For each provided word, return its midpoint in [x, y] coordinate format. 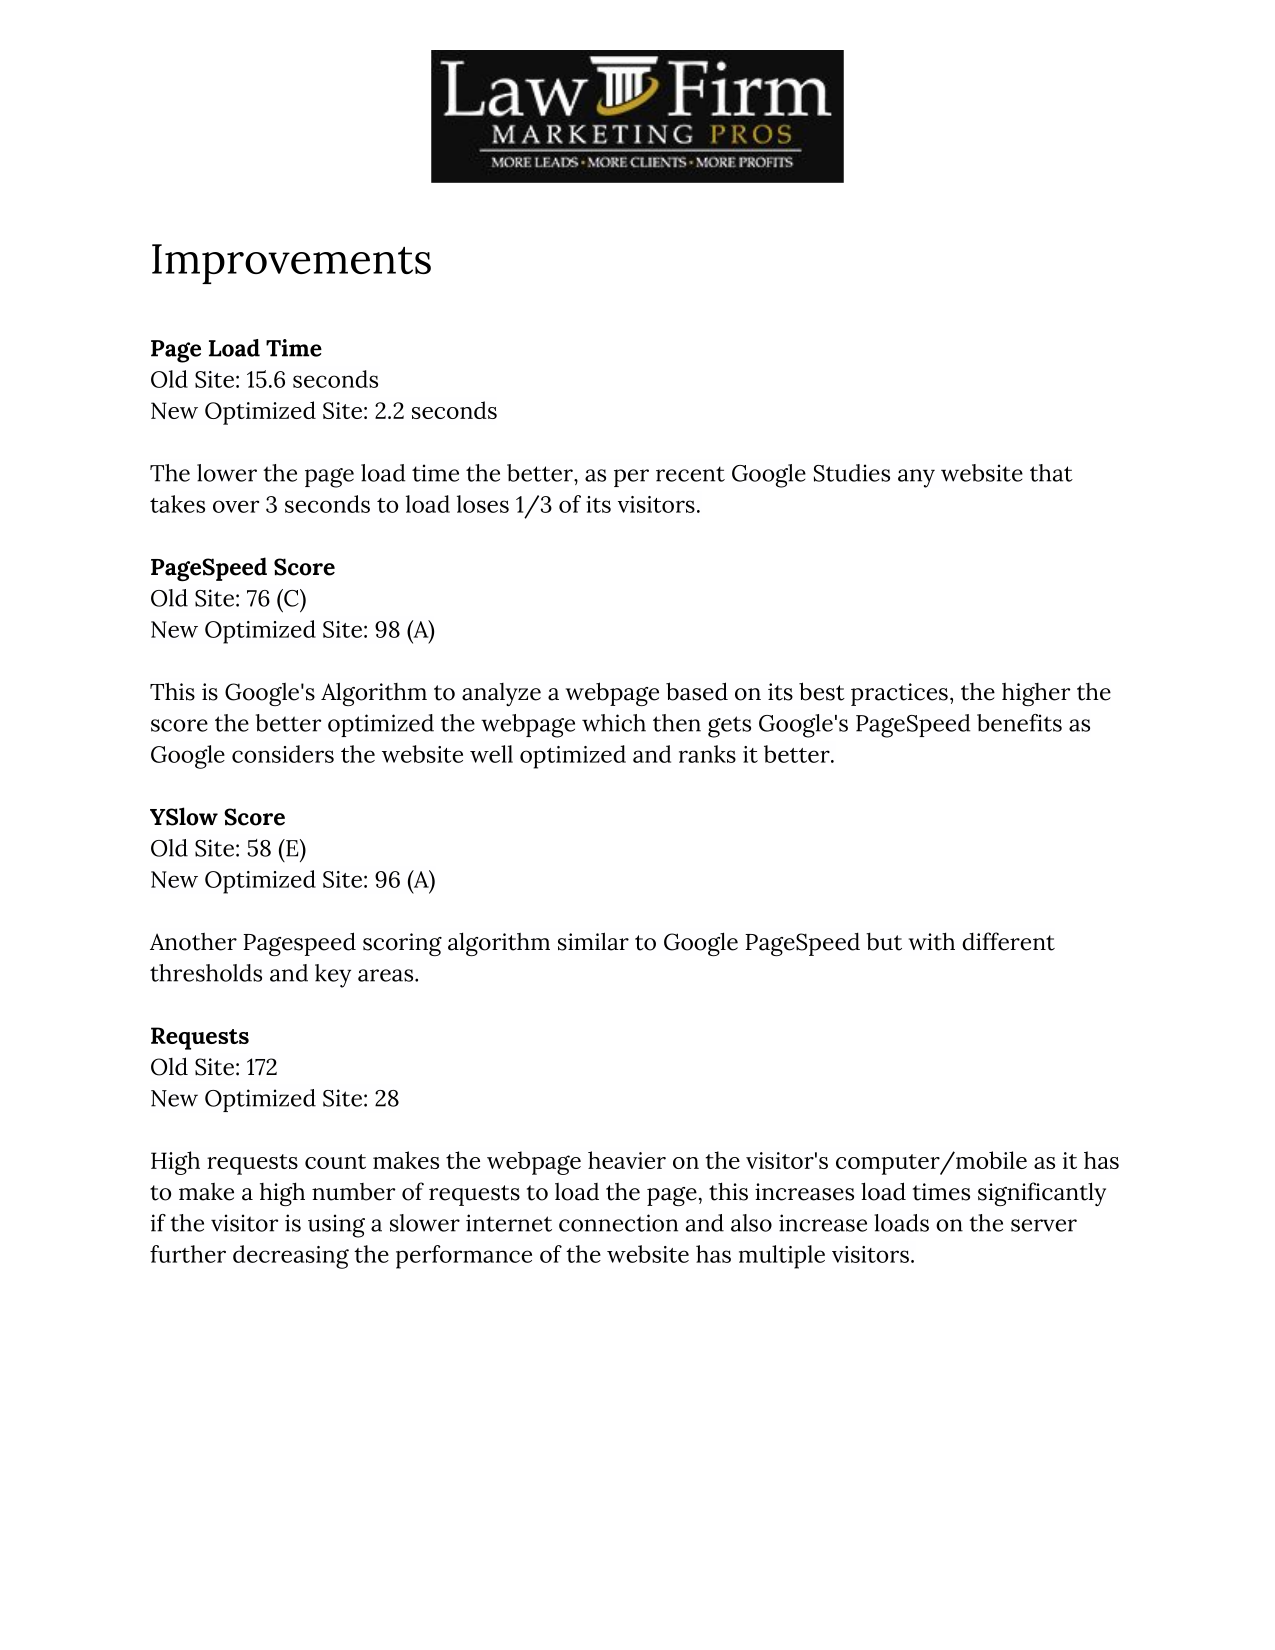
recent [690, 474]
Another [193, 942]
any [916, 478]
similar [593, 941]
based [697, 691]
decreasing [291, 1257]
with [932, 941]
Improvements [291, 264]
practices [899, 694]
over [236, 506]
